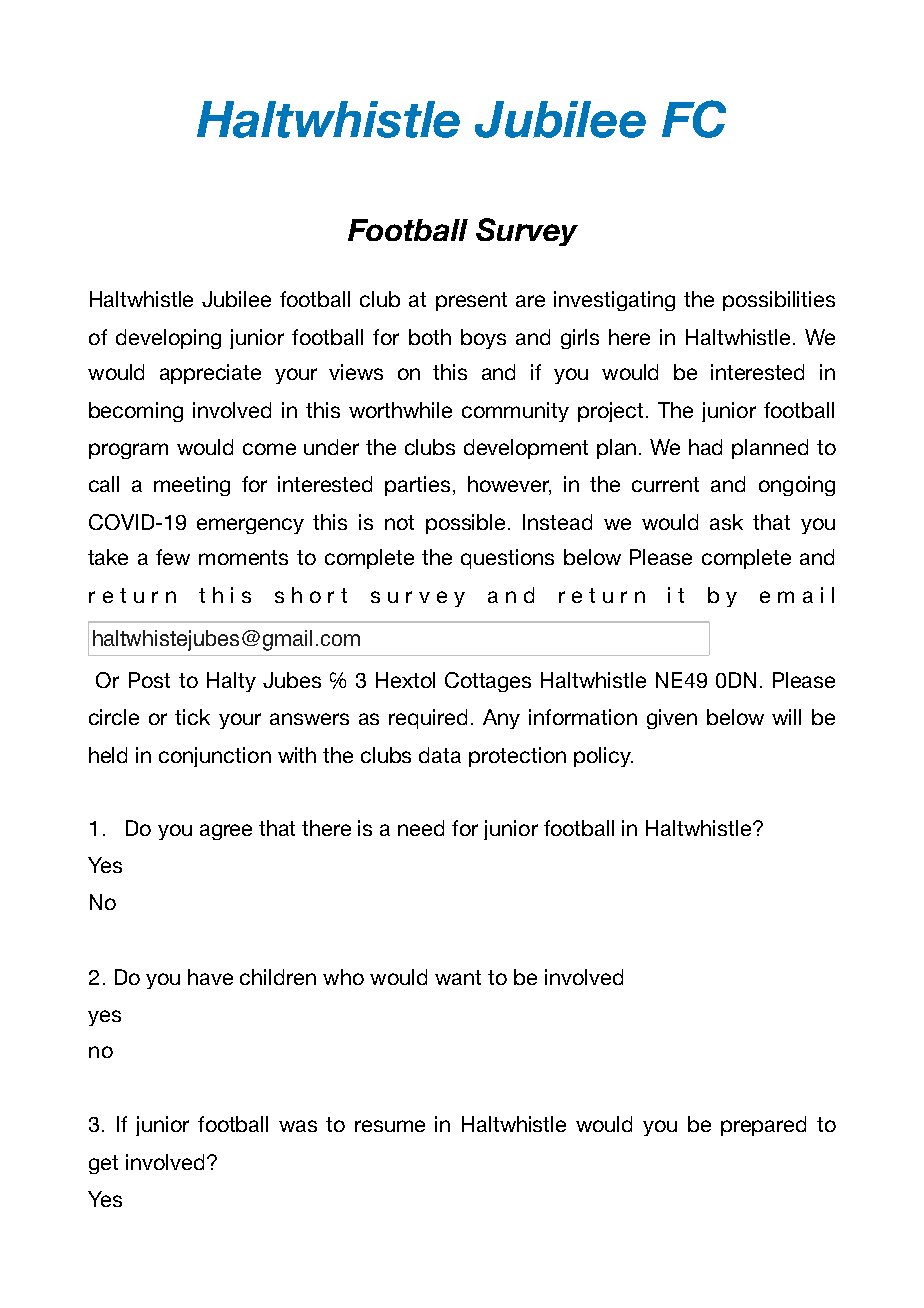 The height and width of the screenshot is (1308, 924). What do you see at coordinates (672, 719) in the screenshot?
I see `given` at bounding box center [672, 719].
